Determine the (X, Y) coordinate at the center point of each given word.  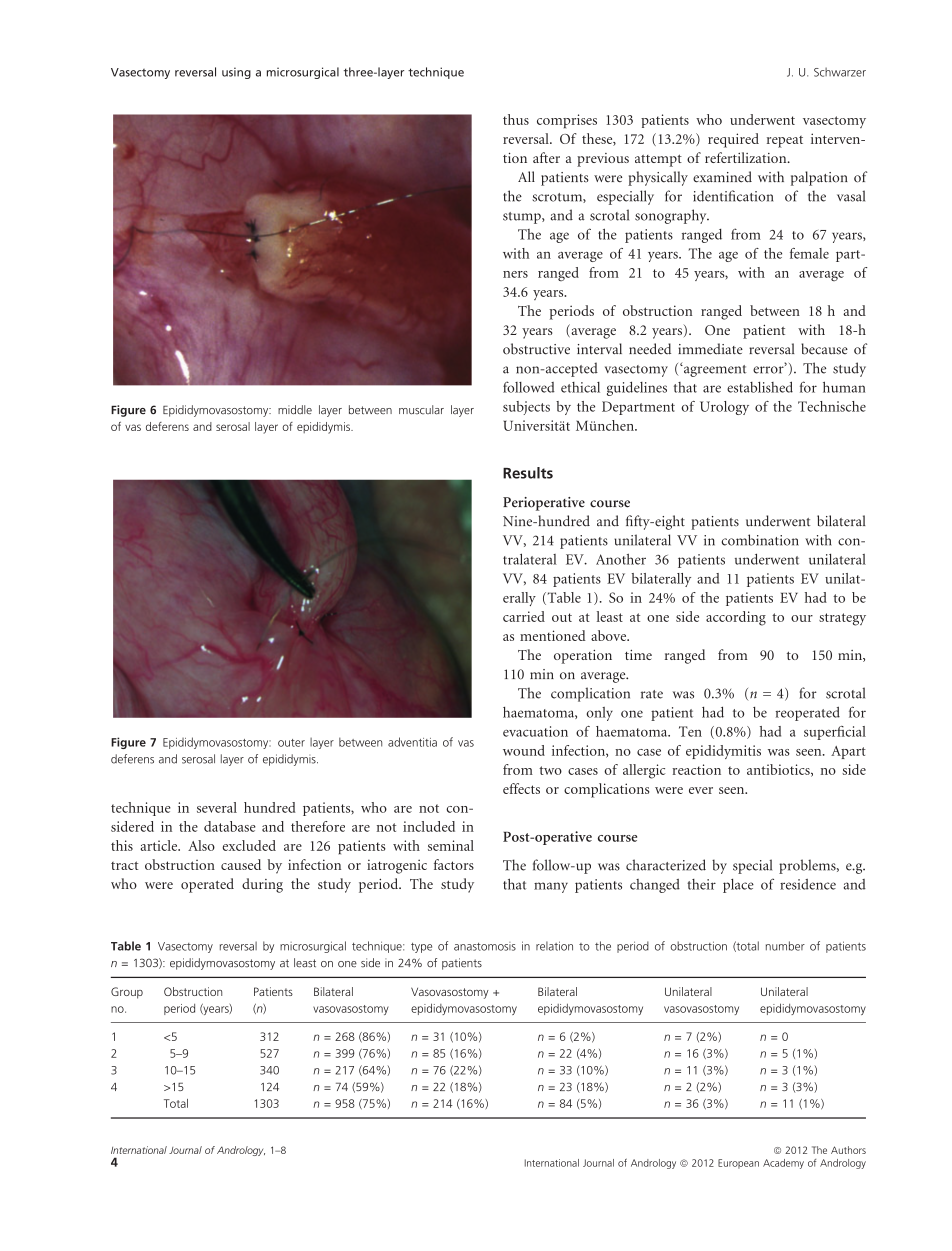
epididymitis (723, 752)
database (230, 826)
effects (521, 788)
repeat (785, 142)
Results (528, 473)
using (236, 73)
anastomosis (485, 946)
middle (295, 410)
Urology (724, 408)
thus (516, 119)
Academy (783, 1164)
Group (127, 993)
